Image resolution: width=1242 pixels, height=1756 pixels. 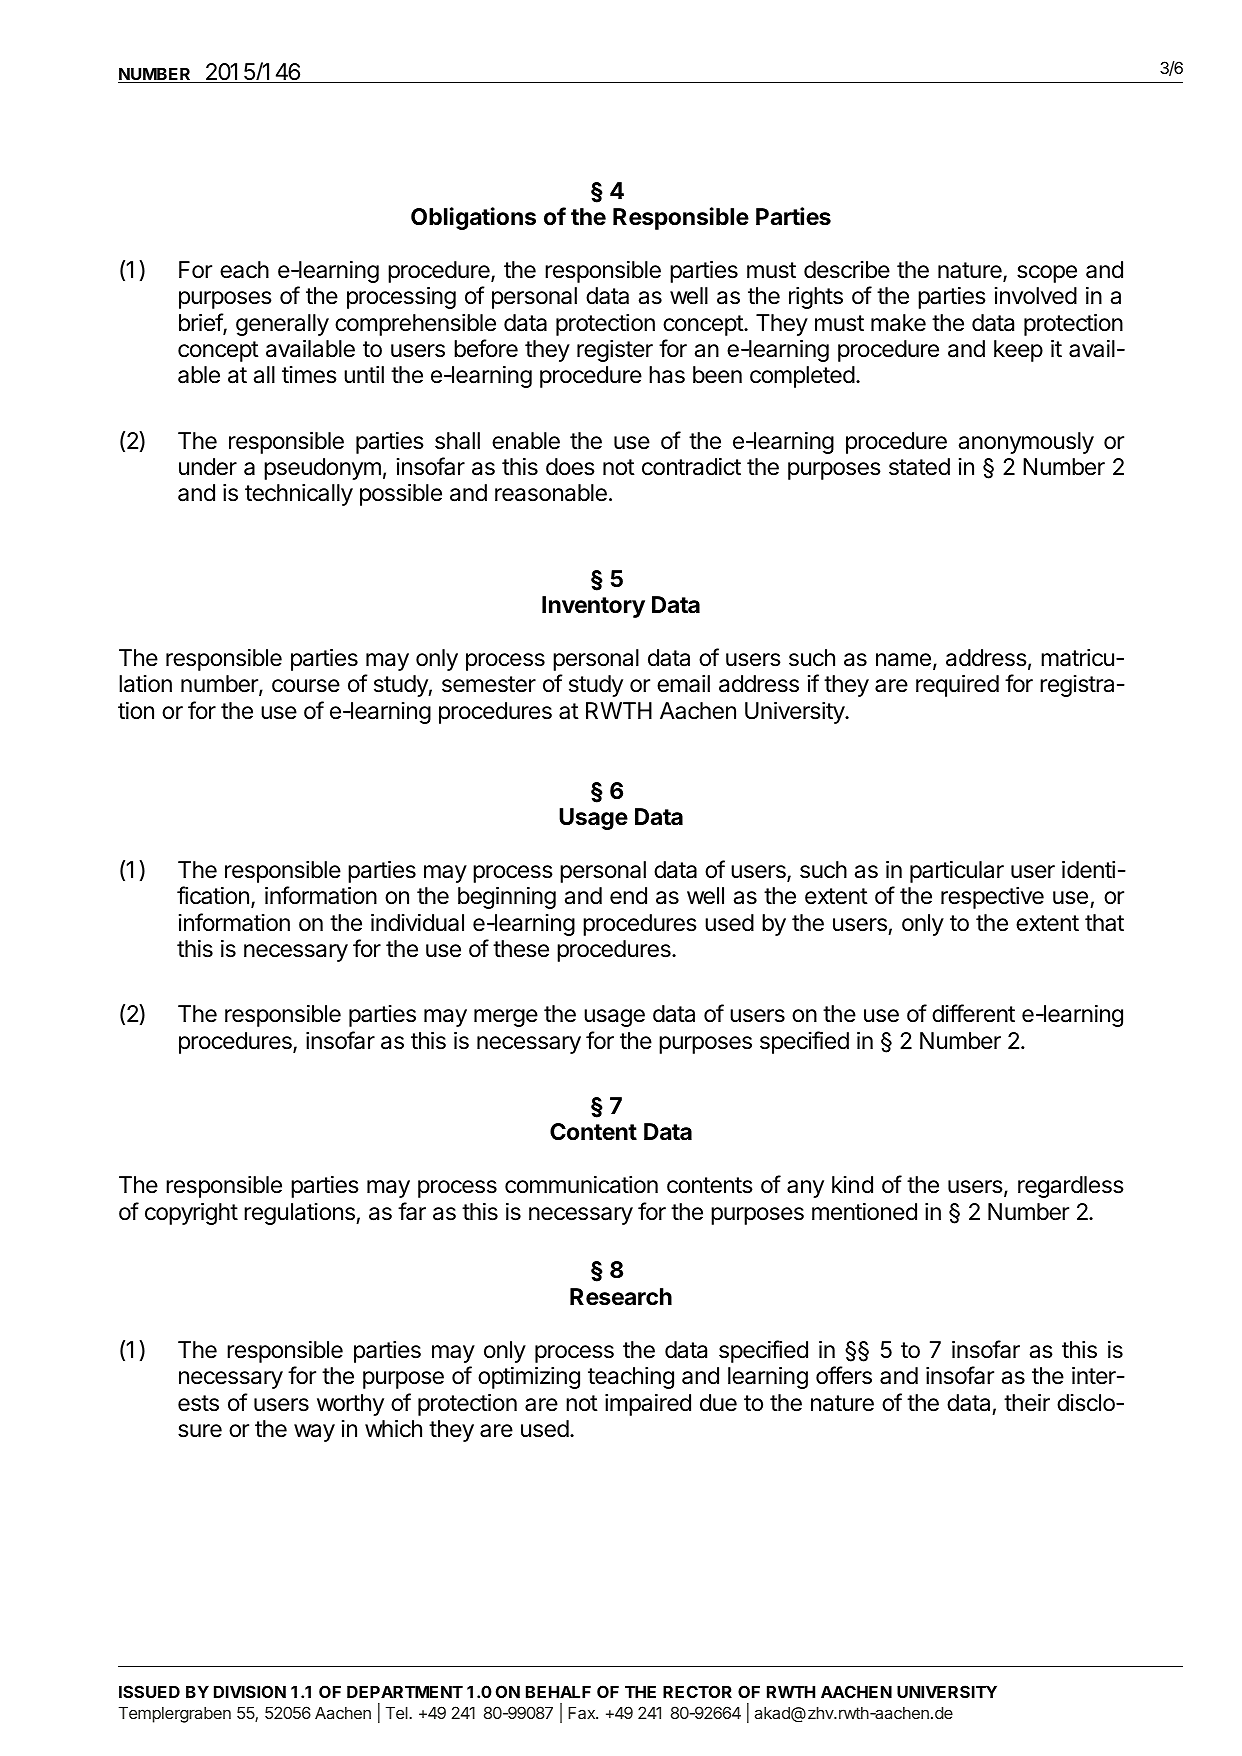 I want to click on email, so click(x=683, y=684).
